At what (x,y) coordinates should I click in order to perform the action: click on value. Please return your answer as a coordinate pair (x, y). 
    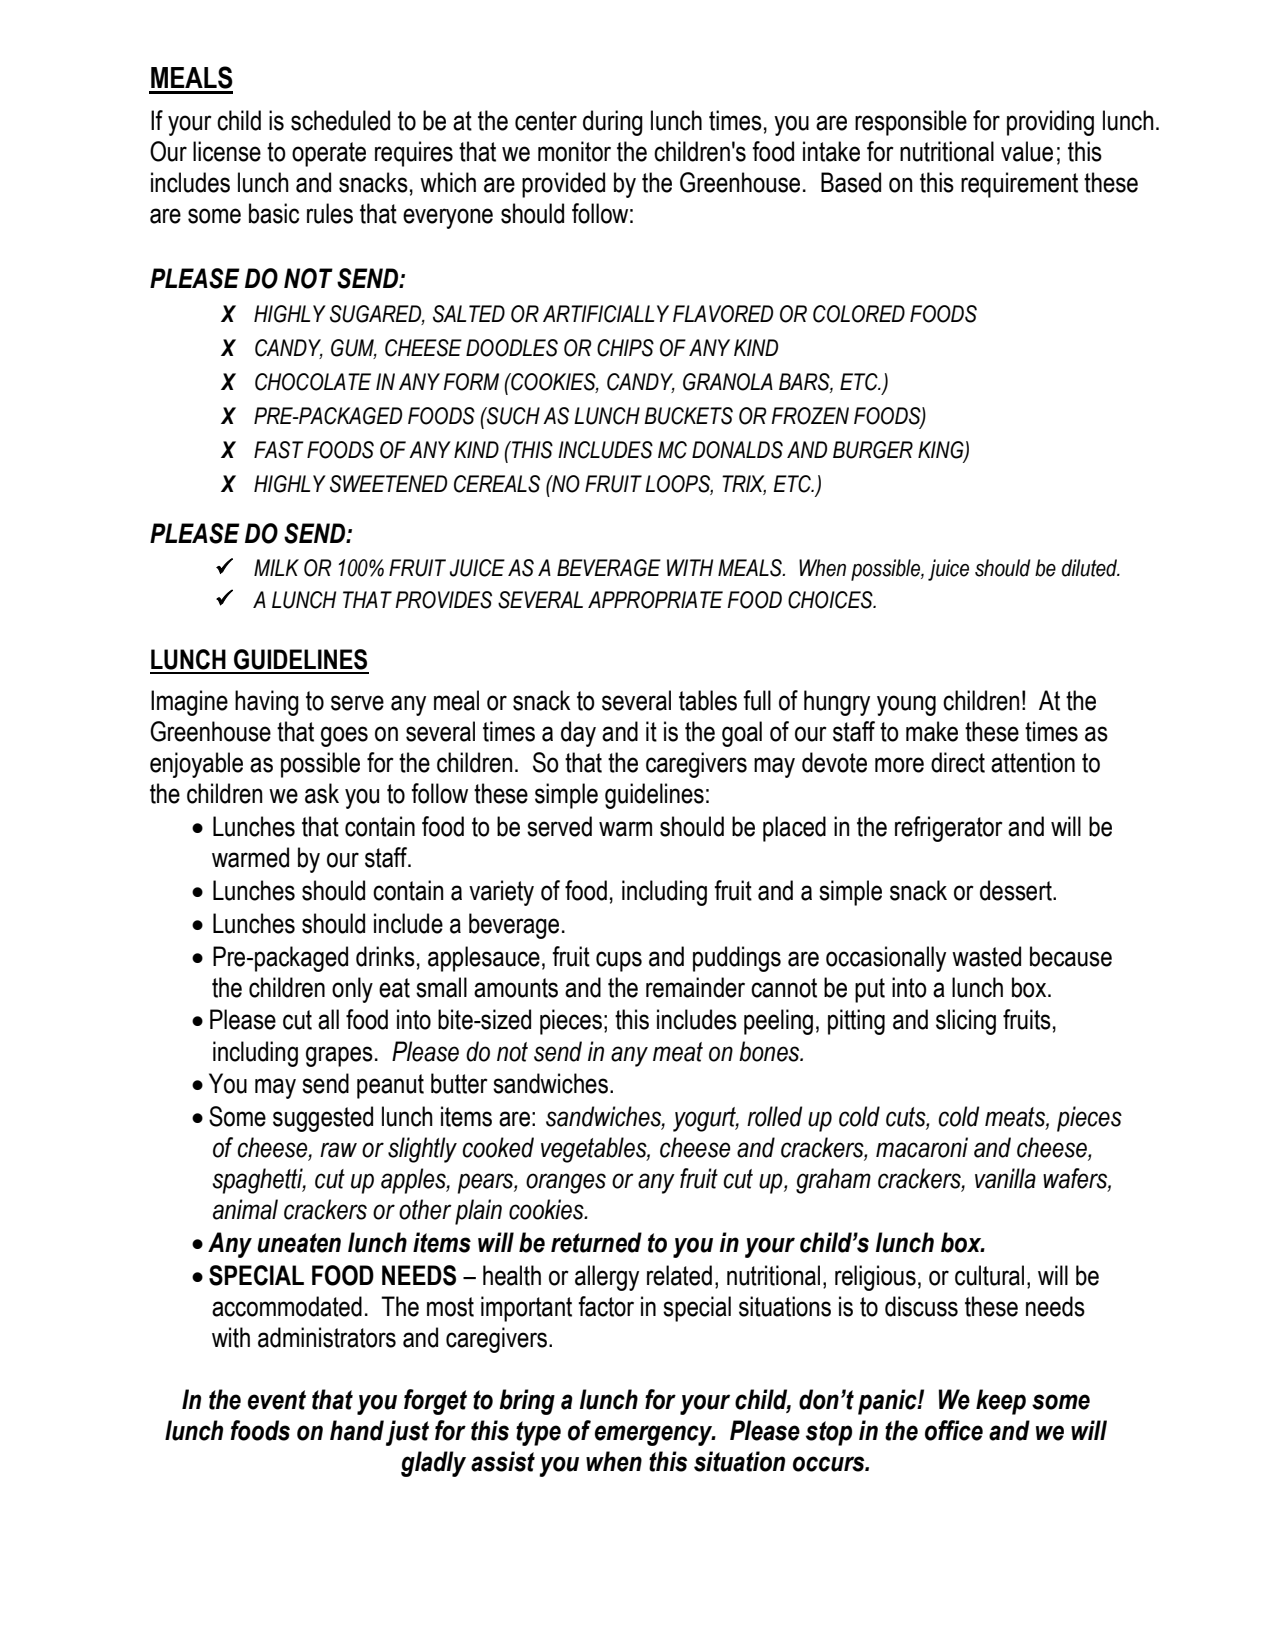
    Looking at the image, I should click on (1027, 151).
